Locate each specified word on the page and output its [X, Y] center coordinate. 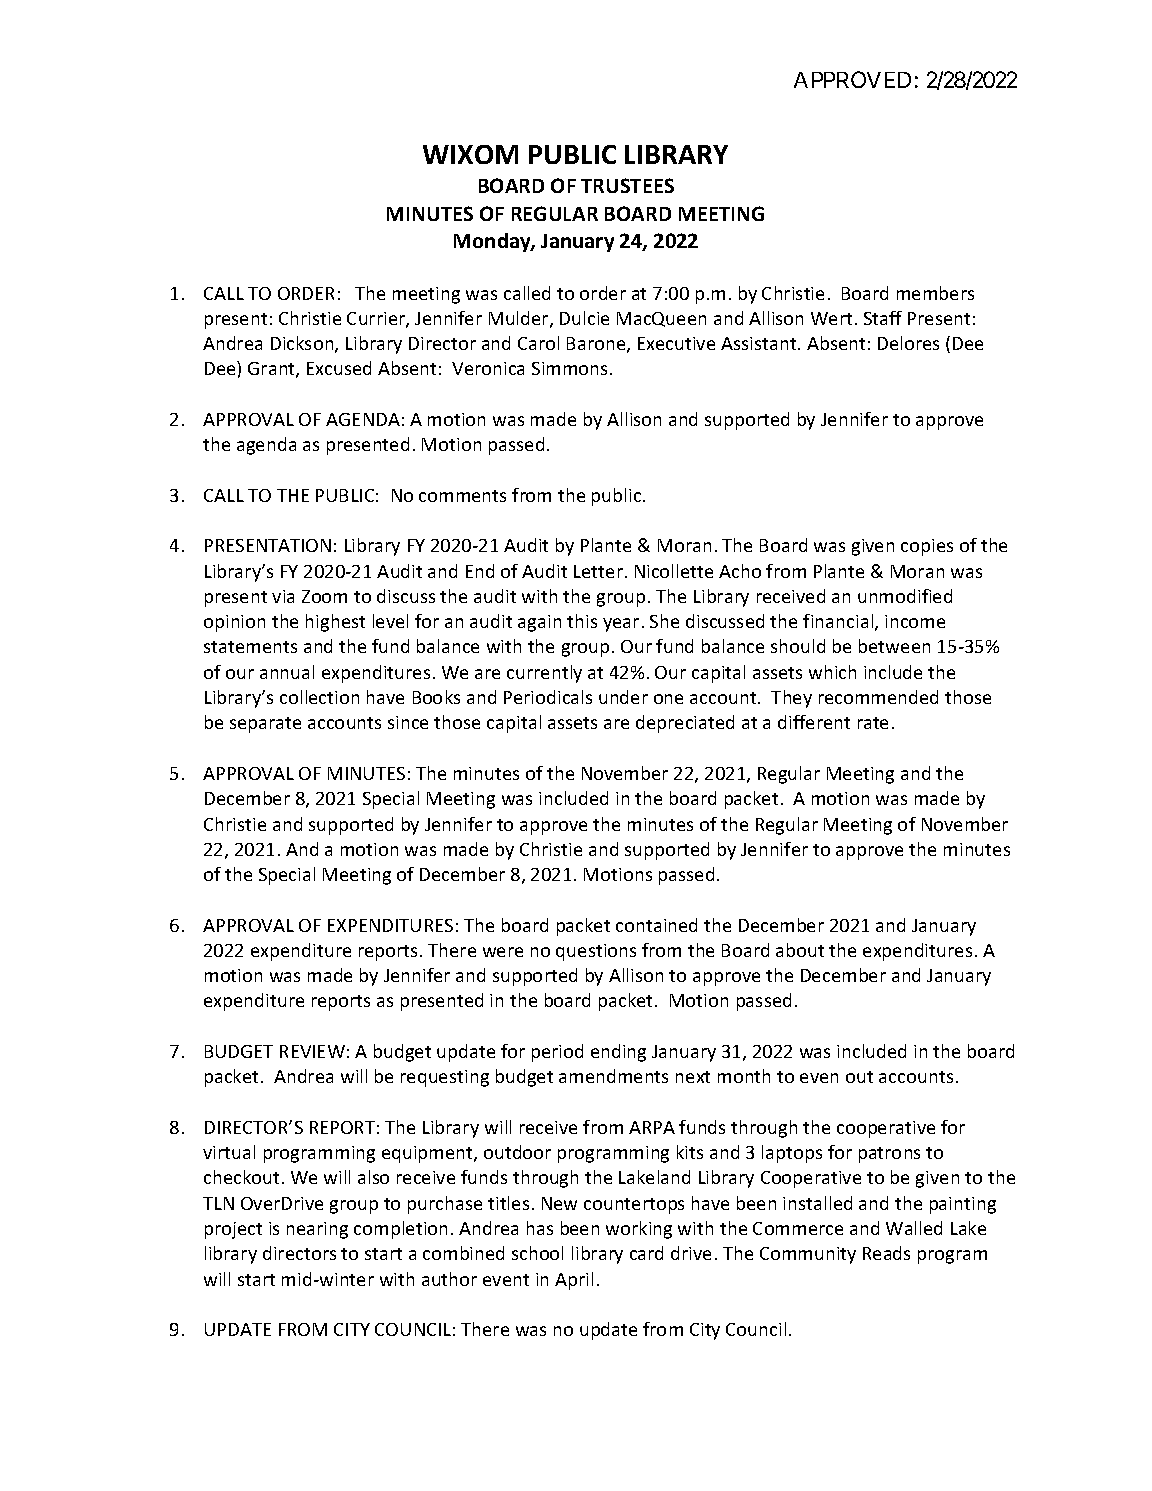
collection [319, 697]
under [623, 697]
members [935, 293]
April [574, 1281]
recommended [878, 697]
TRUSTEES [627, 185]
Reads [886, 1253]
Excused [339, 368]
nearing [317, 1230]
